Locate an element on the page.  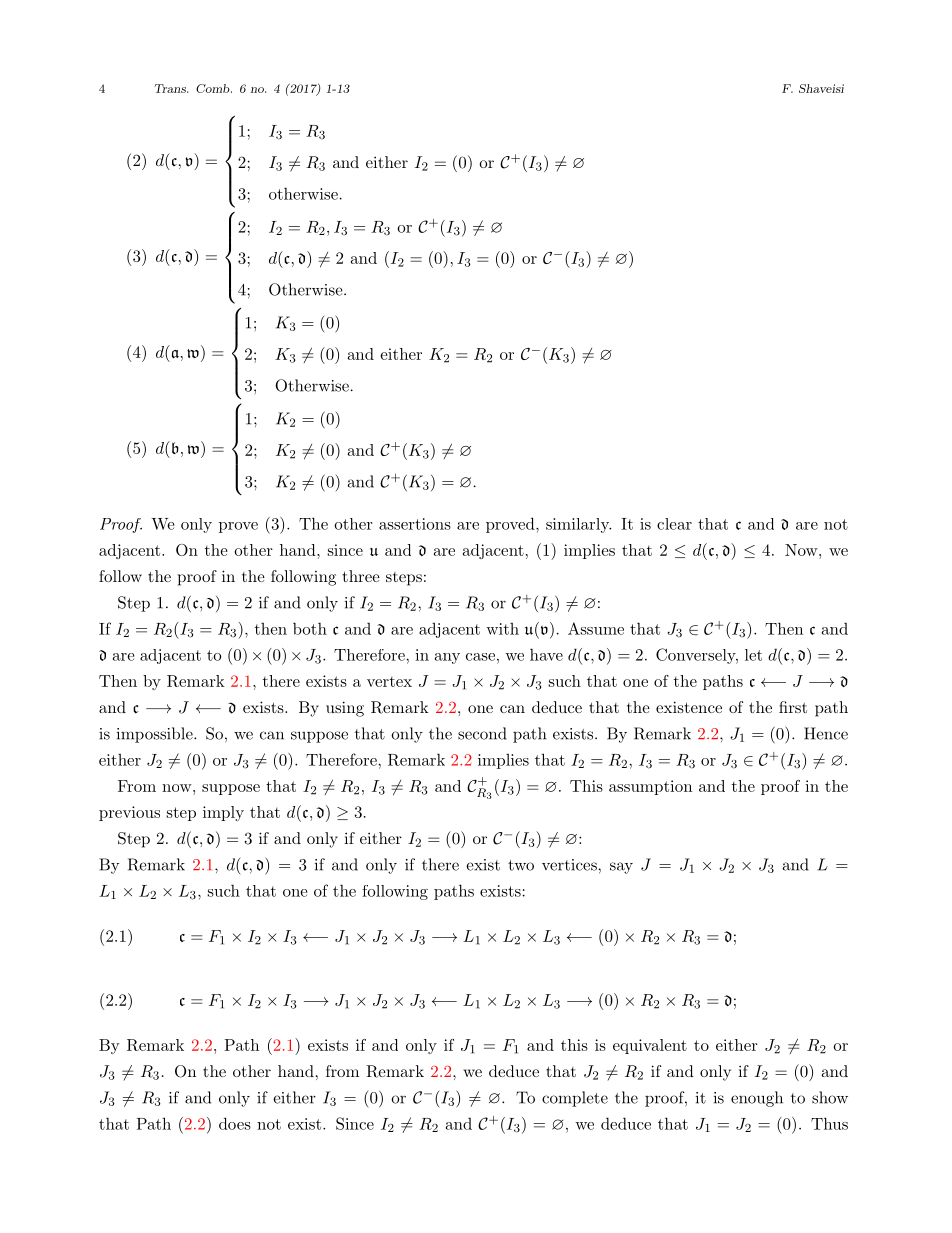
does is located at coordinates (235, 1123).
